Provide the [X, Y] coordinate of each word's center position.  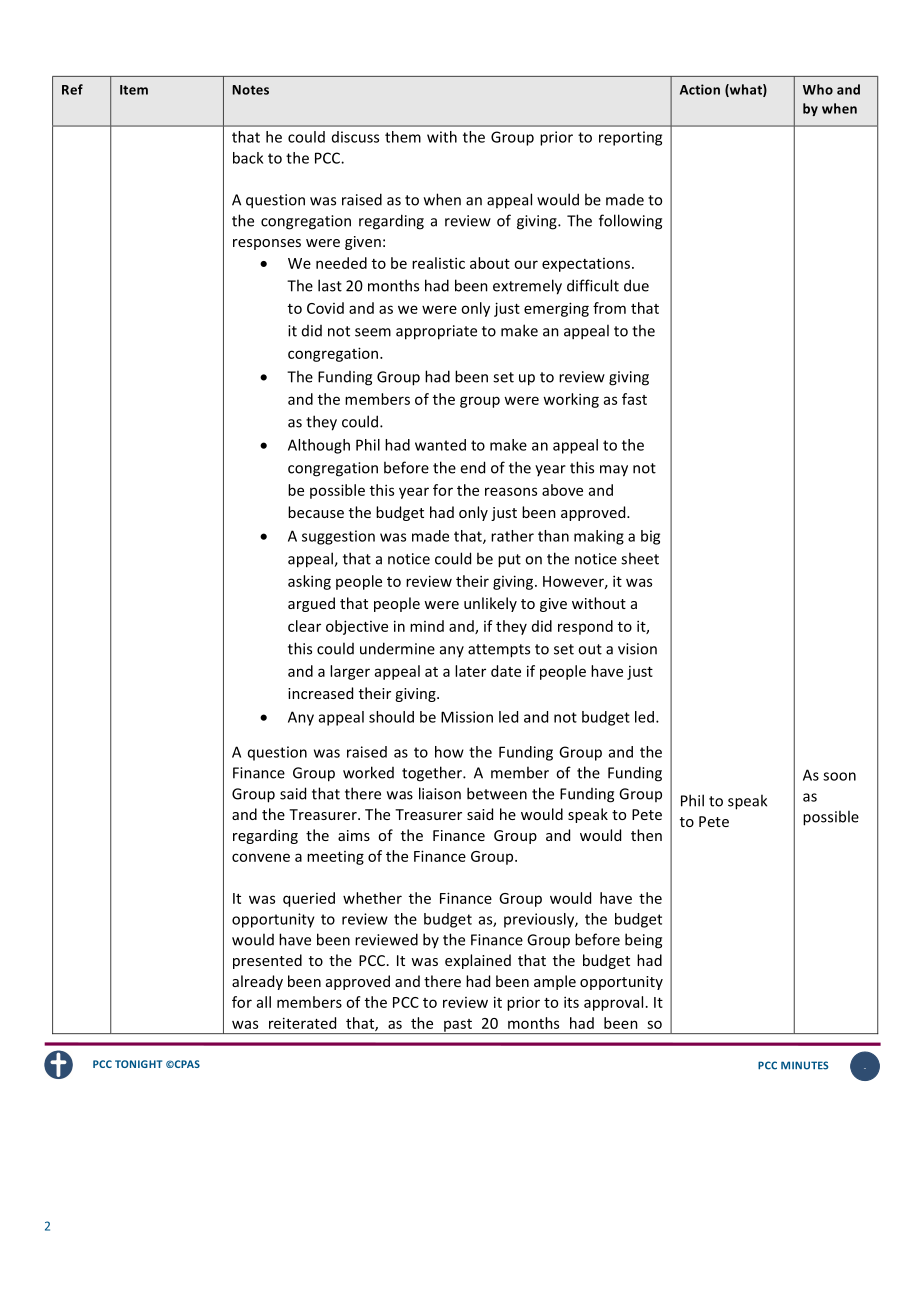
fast [634, 399]
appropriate [436, 332]
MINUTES [804, 1065]
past [458, 1026]
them [403, 137]
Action [700, 89]
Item [134, 90]
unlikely [490, 604]
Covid [325, 308]
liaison [440, 793]
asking [309, 582]
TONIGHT [138, 1064]
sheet [640, 558]
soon [839, 776]
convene [261, 857]
